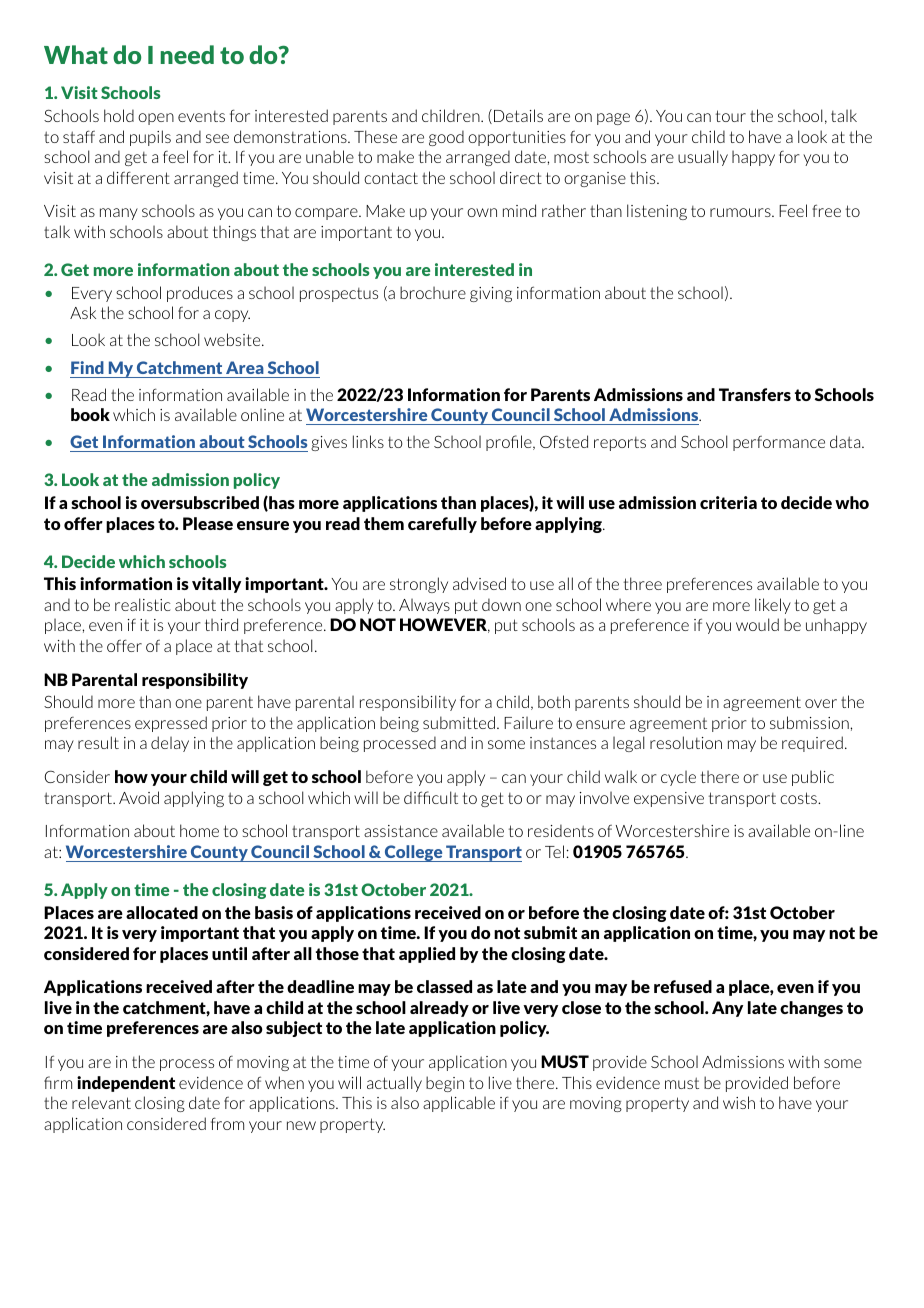  I want to click on open, so click(156, 119).
